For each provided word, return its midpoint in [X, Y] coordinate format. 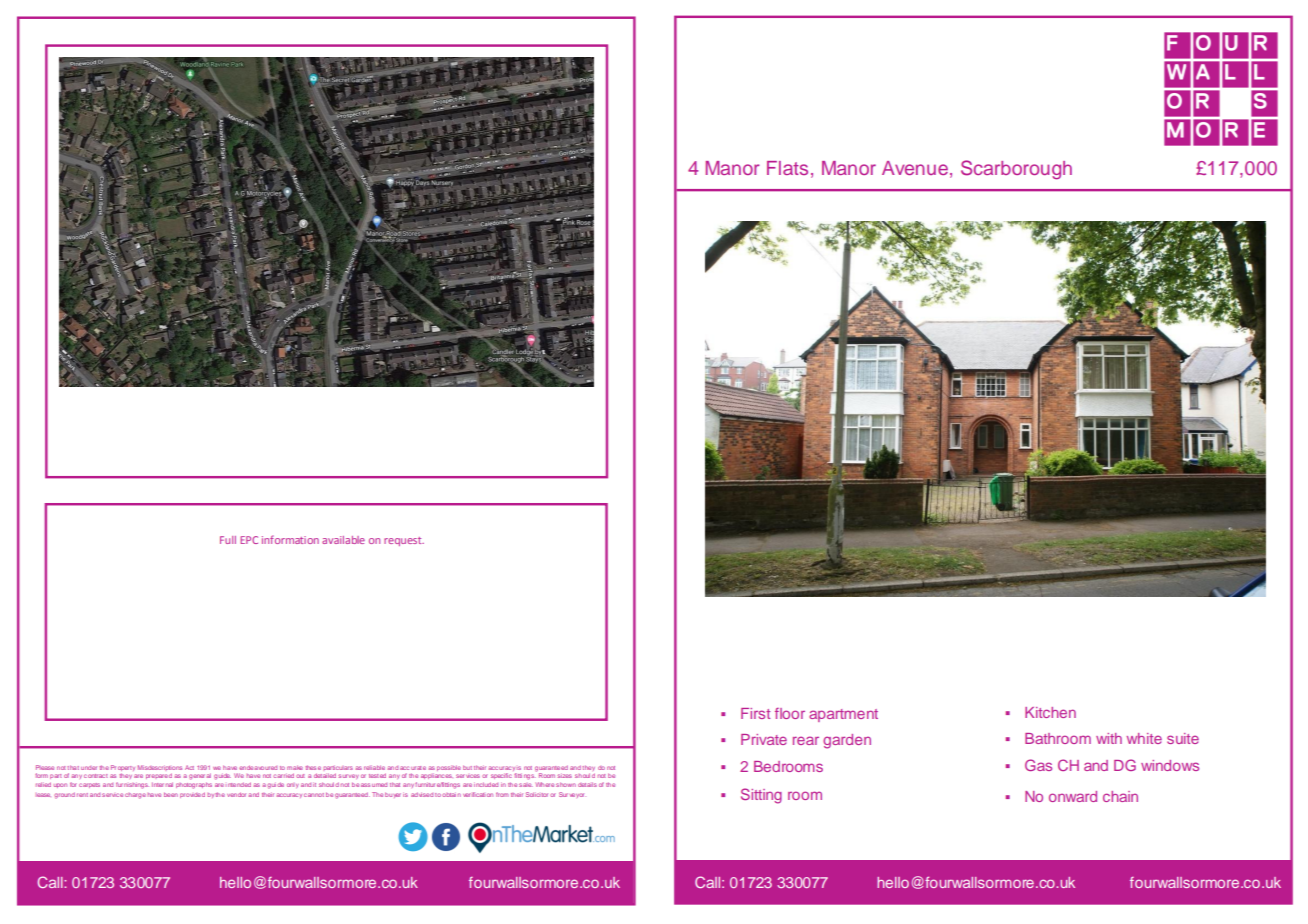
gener [197, 777]
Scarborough [1016, 170]
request [404, 541]
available [343, 540]
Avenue [915, 168]
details [587, 784]
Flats [787, 168]
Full [228, 540]
